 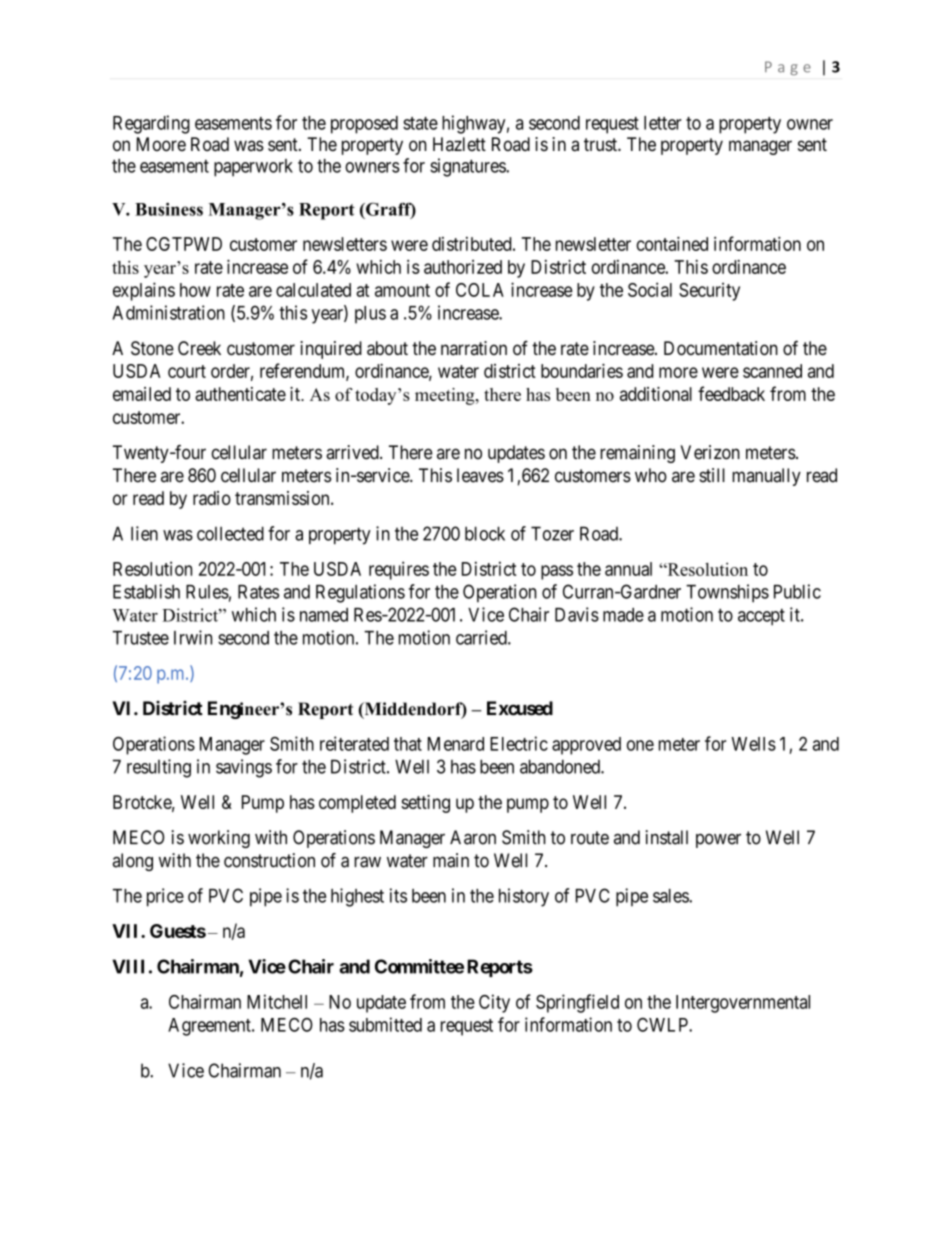 I want to click on Intergovernmental, so click(x=743, y=1004).
